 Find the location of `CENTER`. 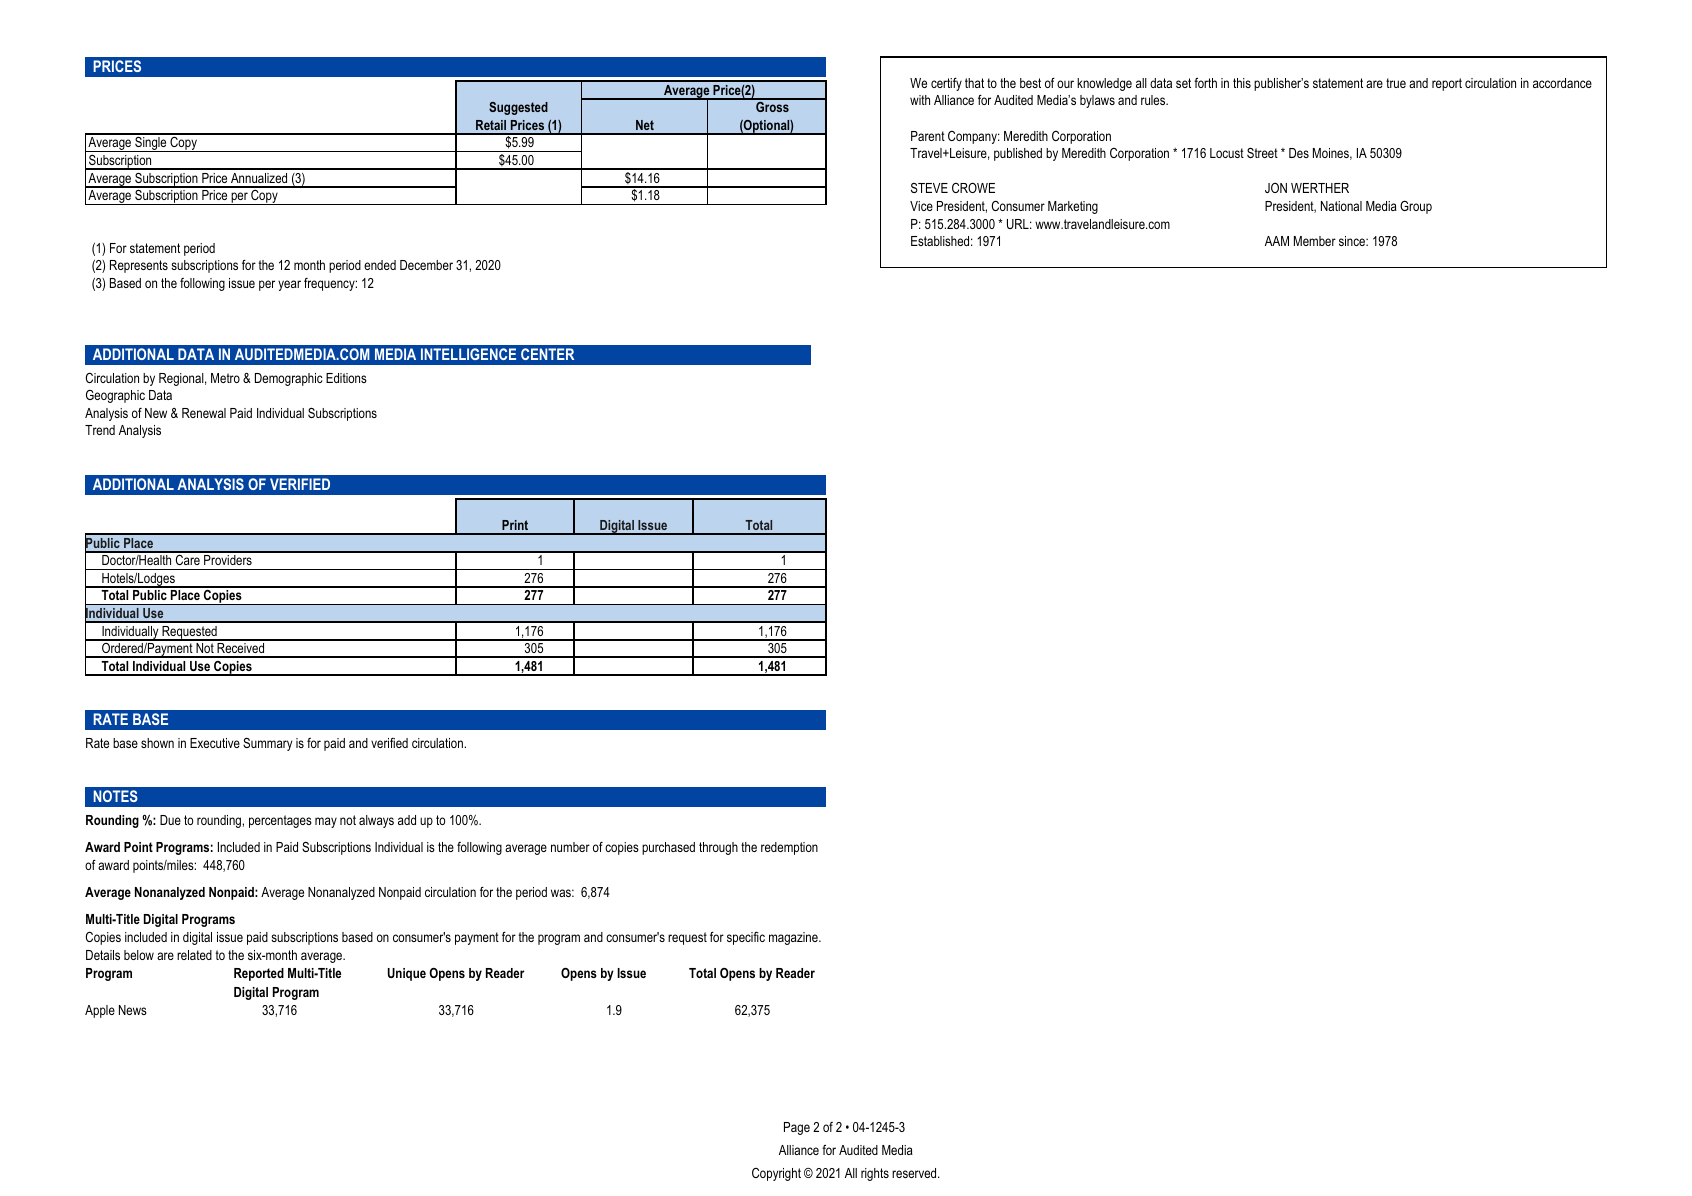

CENTER is located at coordinates (547, 354).
